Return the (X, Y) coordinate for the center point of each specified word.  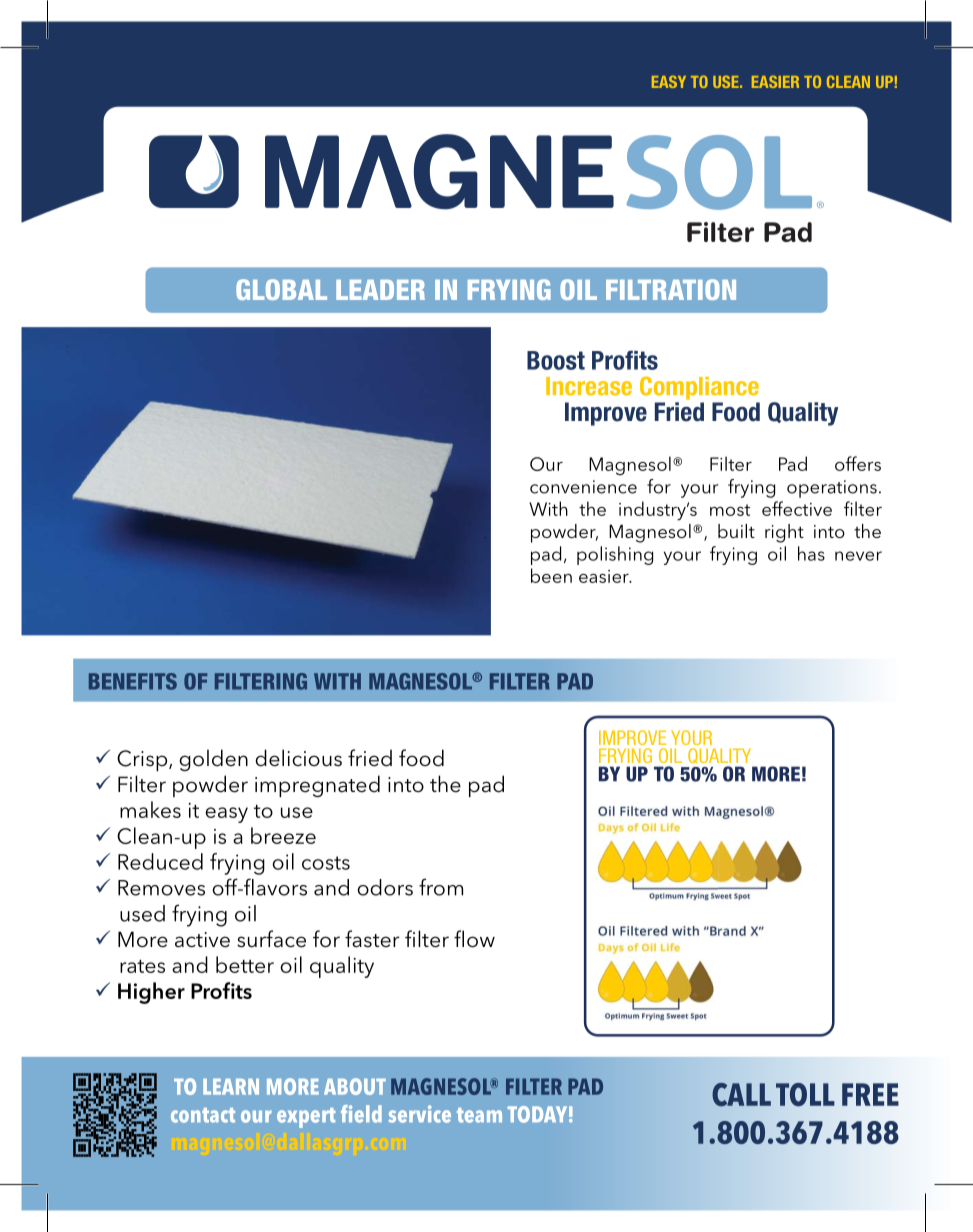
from (441, 887)
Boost (556, 360)
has (811, 553)
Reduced (160, 861)
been (551, 575)
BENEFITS (133, 681)
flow (474, 939)
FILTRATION (671, 289)
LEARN (231, 1087)
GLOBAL (281, 289)
